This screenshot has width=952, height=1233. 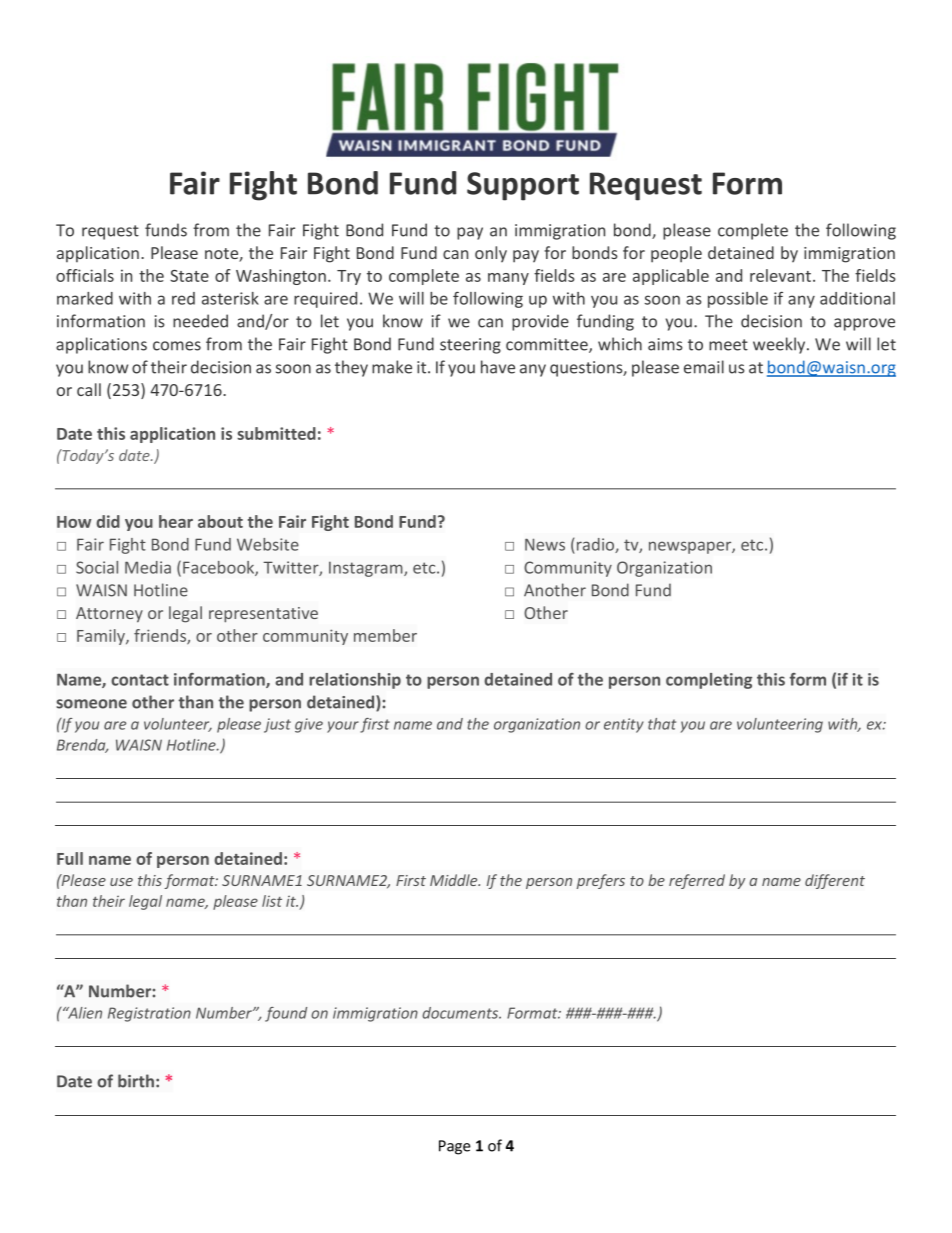 I want to click on birth, so click(x=136, y=1081).
